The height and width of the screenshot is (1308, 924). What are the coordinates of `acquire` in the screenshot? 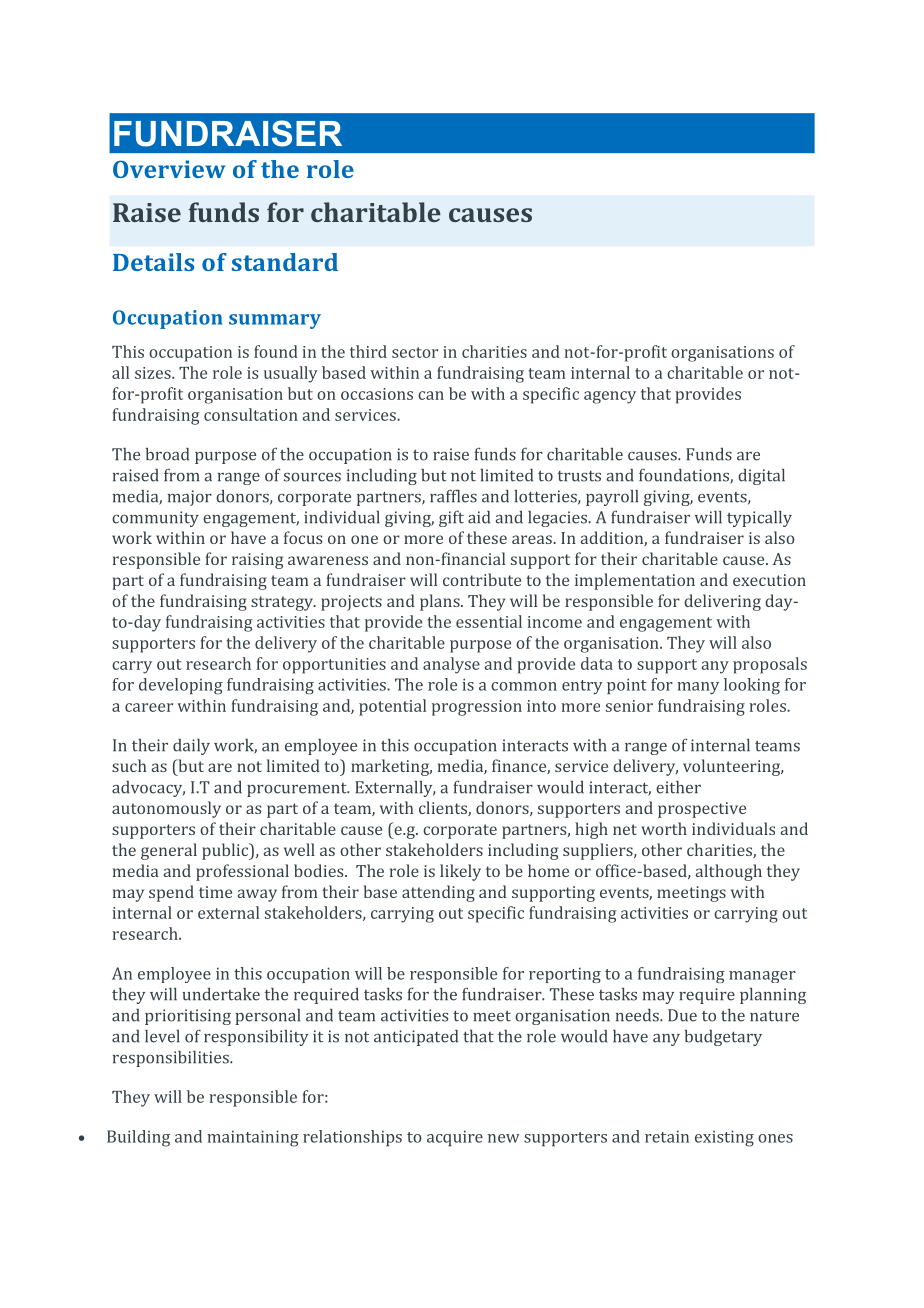 It's located at (455, 1138).
